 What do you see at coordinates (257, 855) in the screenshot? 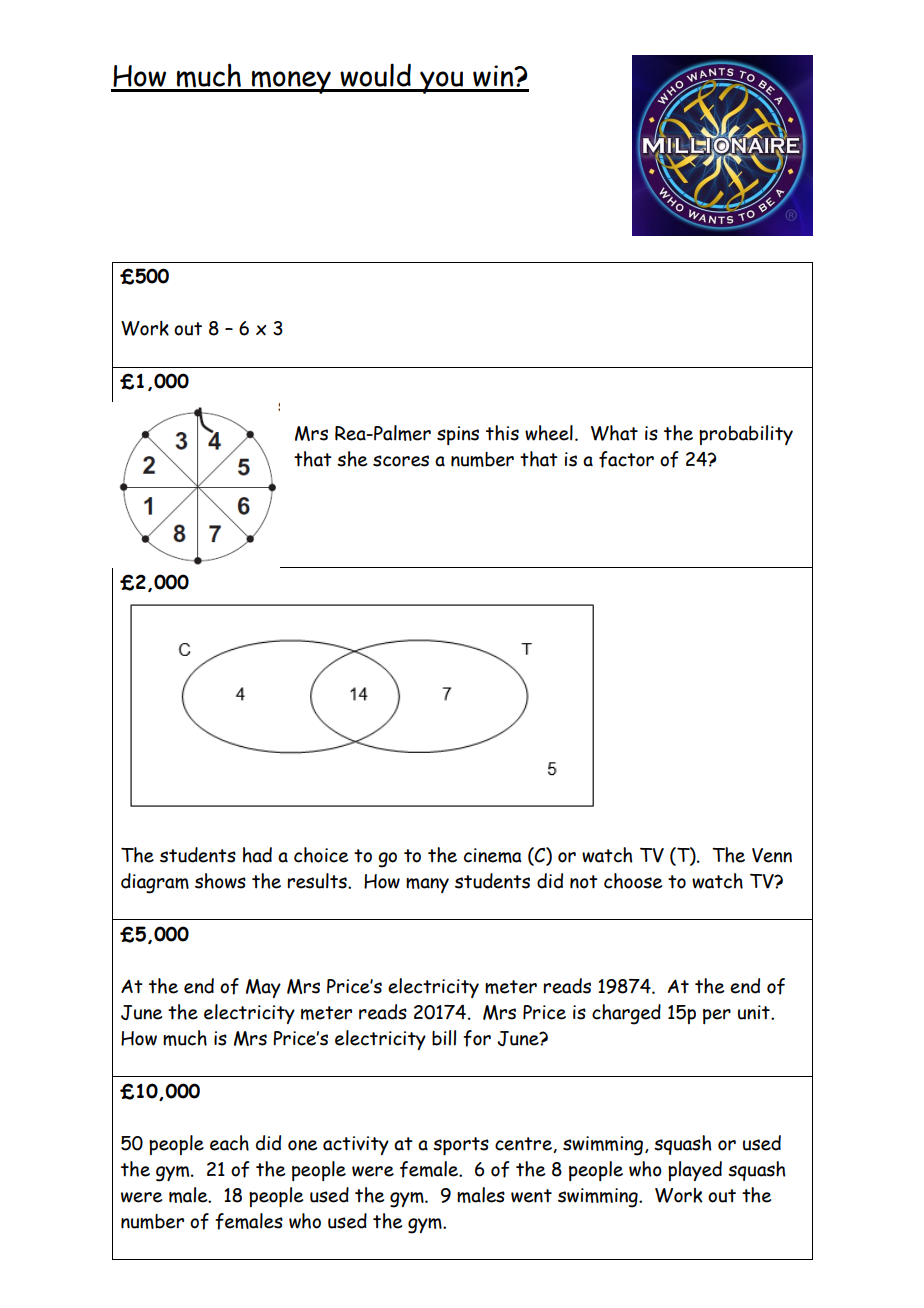
I see `had` at bounding box center [257, 855].
